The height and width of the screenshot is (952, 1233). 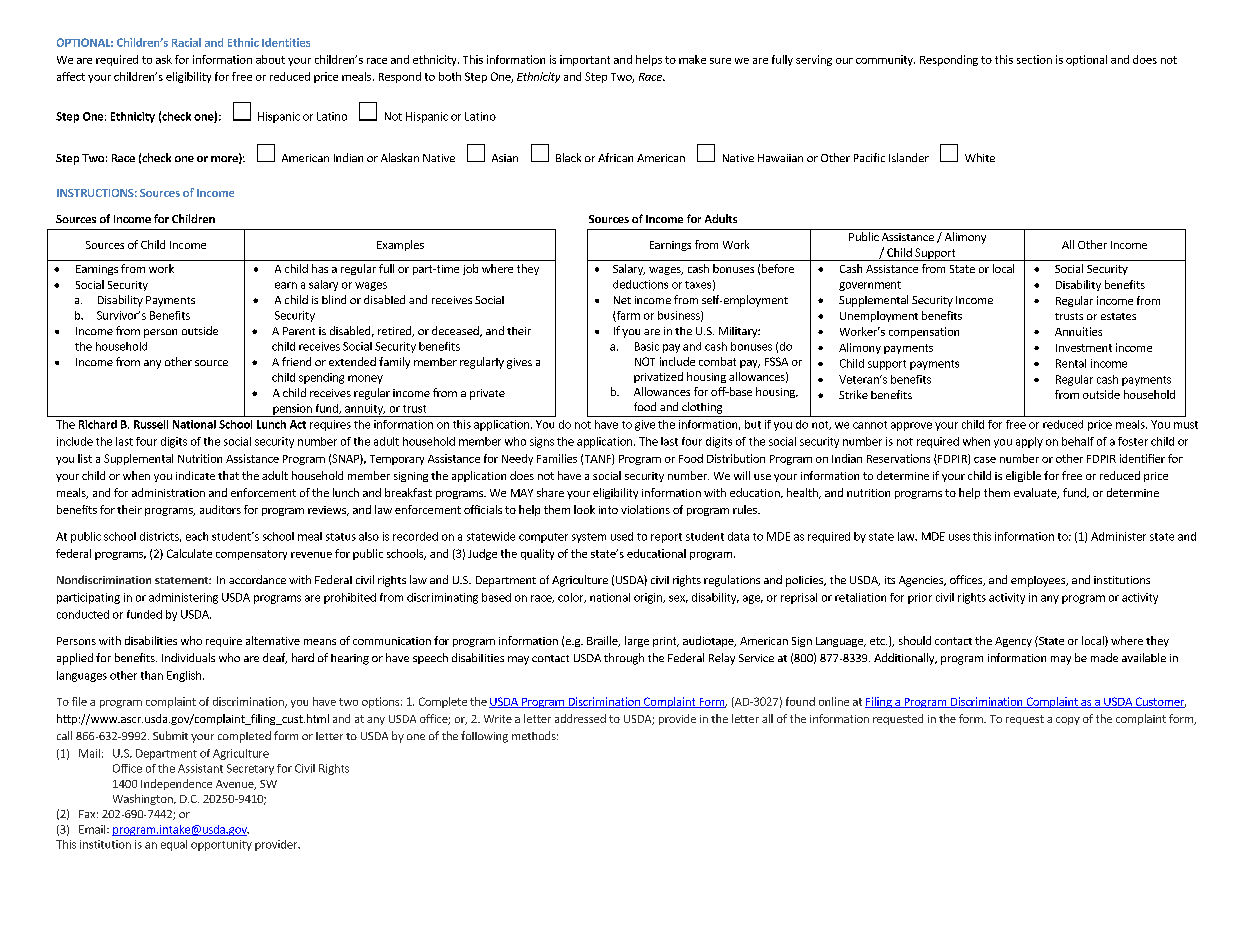 What do you see at coordinates (615, 157) in the screenshot?
I see `African` at bounding box center [615, 157].
